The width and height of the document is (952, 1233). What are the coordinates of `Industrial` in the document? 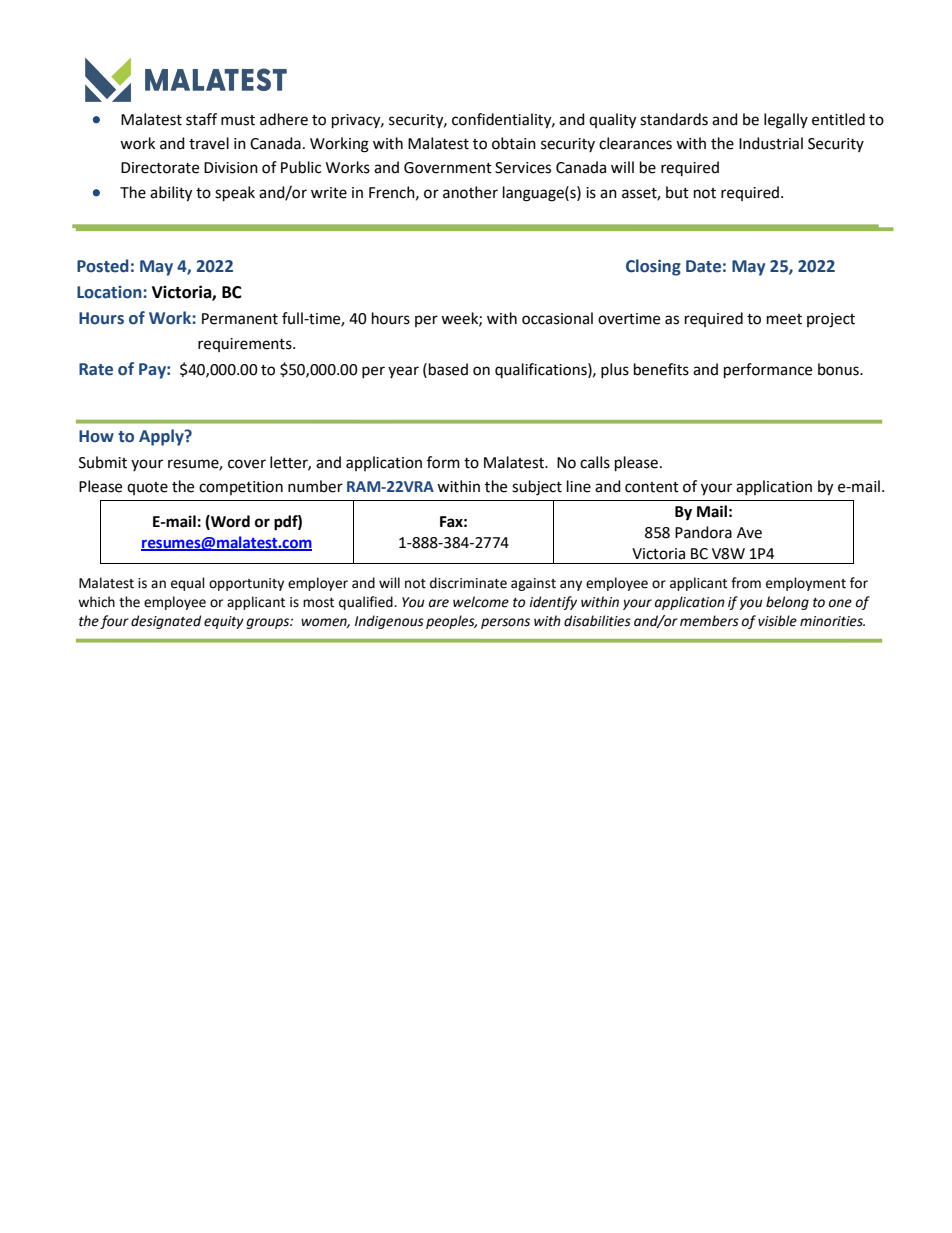 It's located at (771, 143).
